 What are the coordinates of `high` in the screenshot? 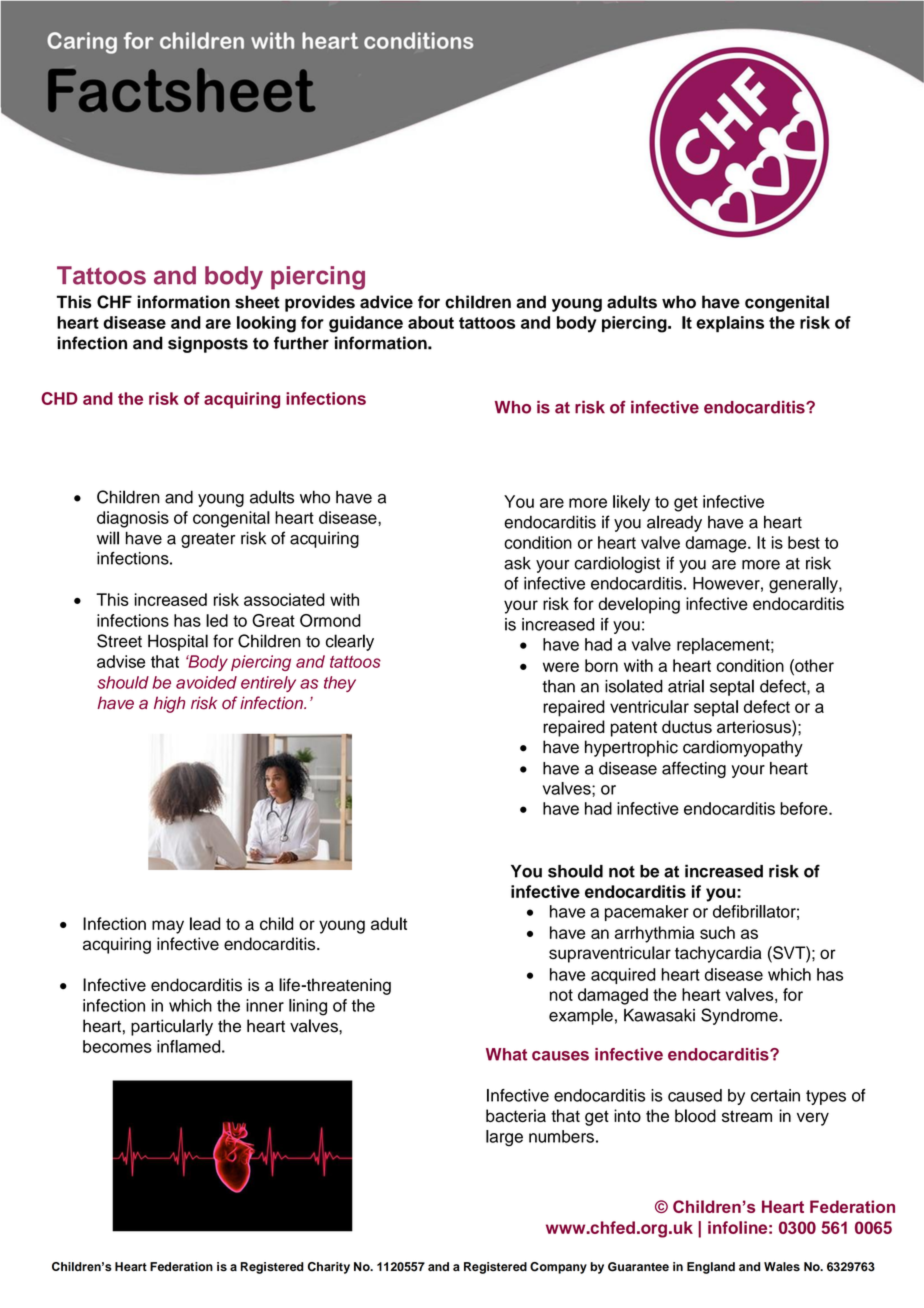 It's located at (169, 704).
